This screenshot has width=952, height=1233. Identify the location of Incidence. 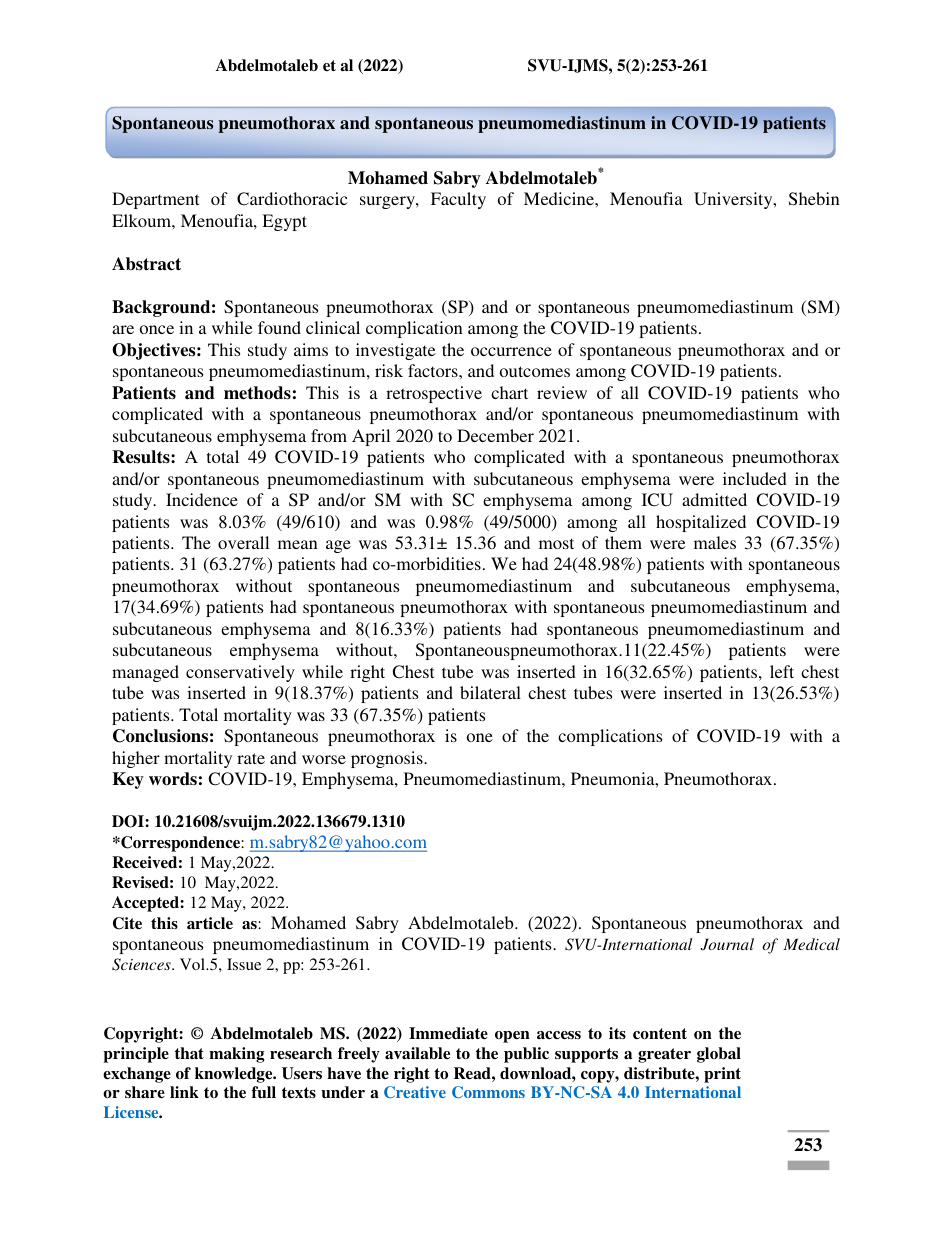
(202, 499).
